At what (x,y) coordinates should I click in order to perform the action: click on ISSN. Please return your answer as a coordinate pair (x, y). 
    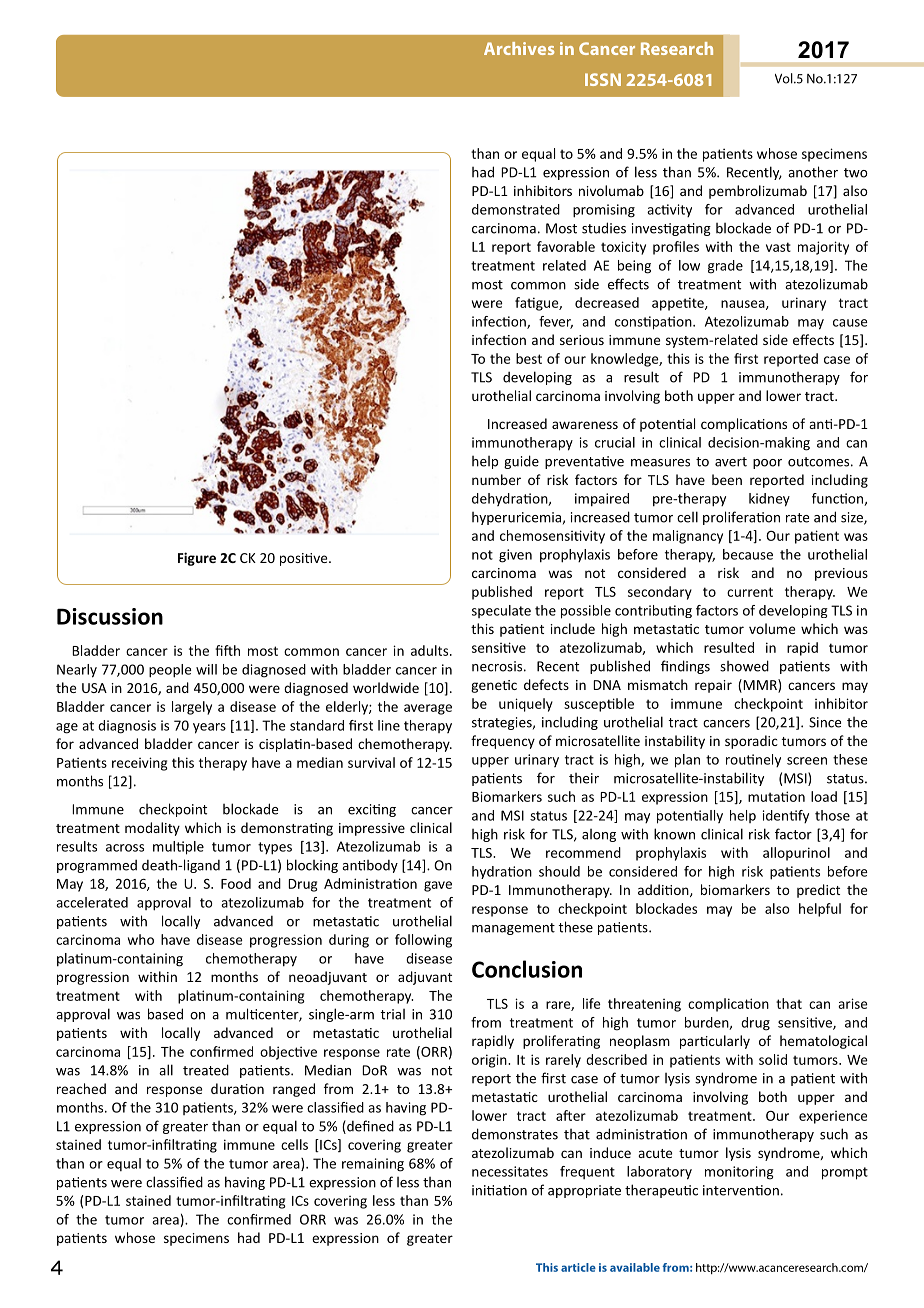
    Looking at the image, I should click on (603, 79).
